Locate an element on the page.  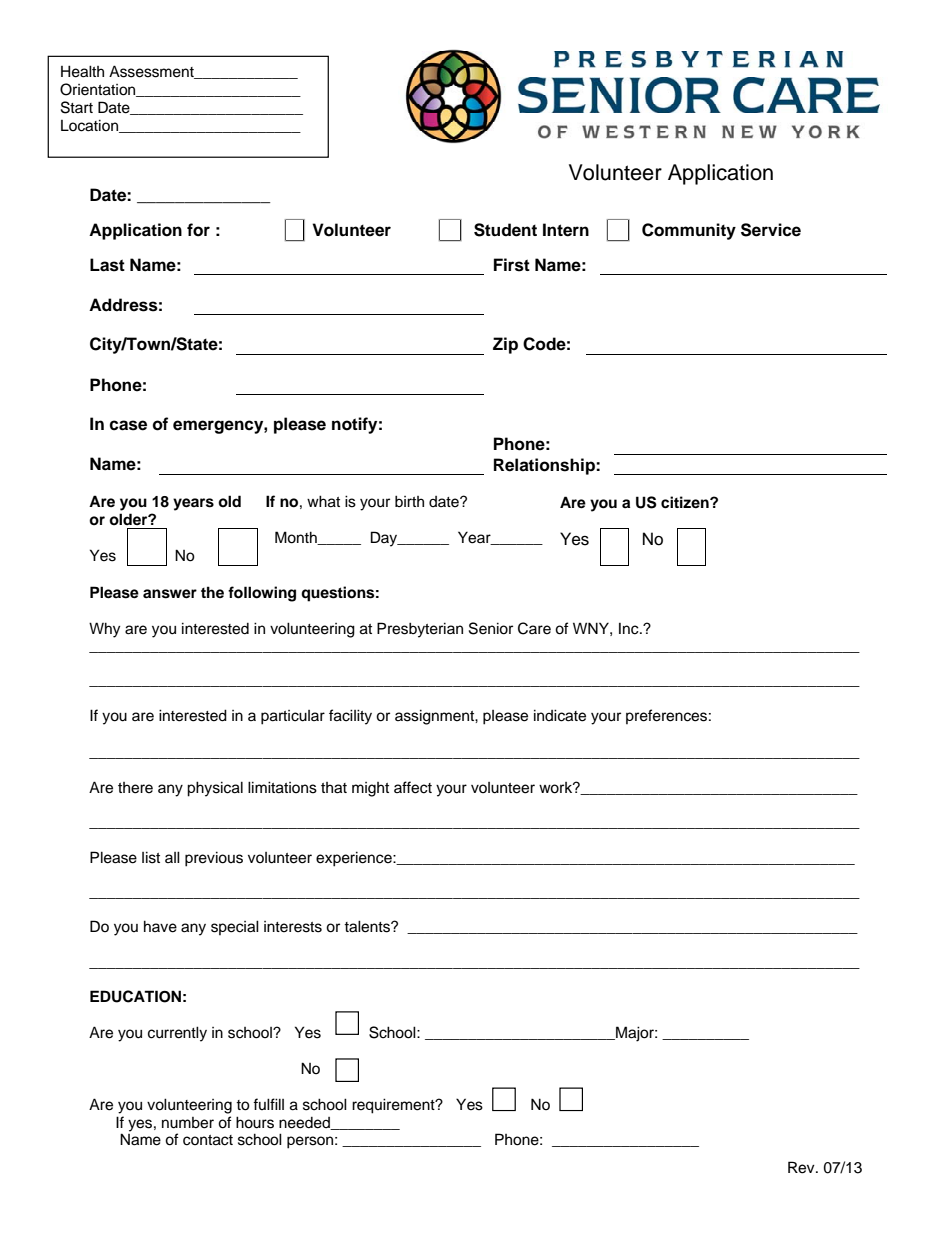
Community is located at coordinates (689, 231).
